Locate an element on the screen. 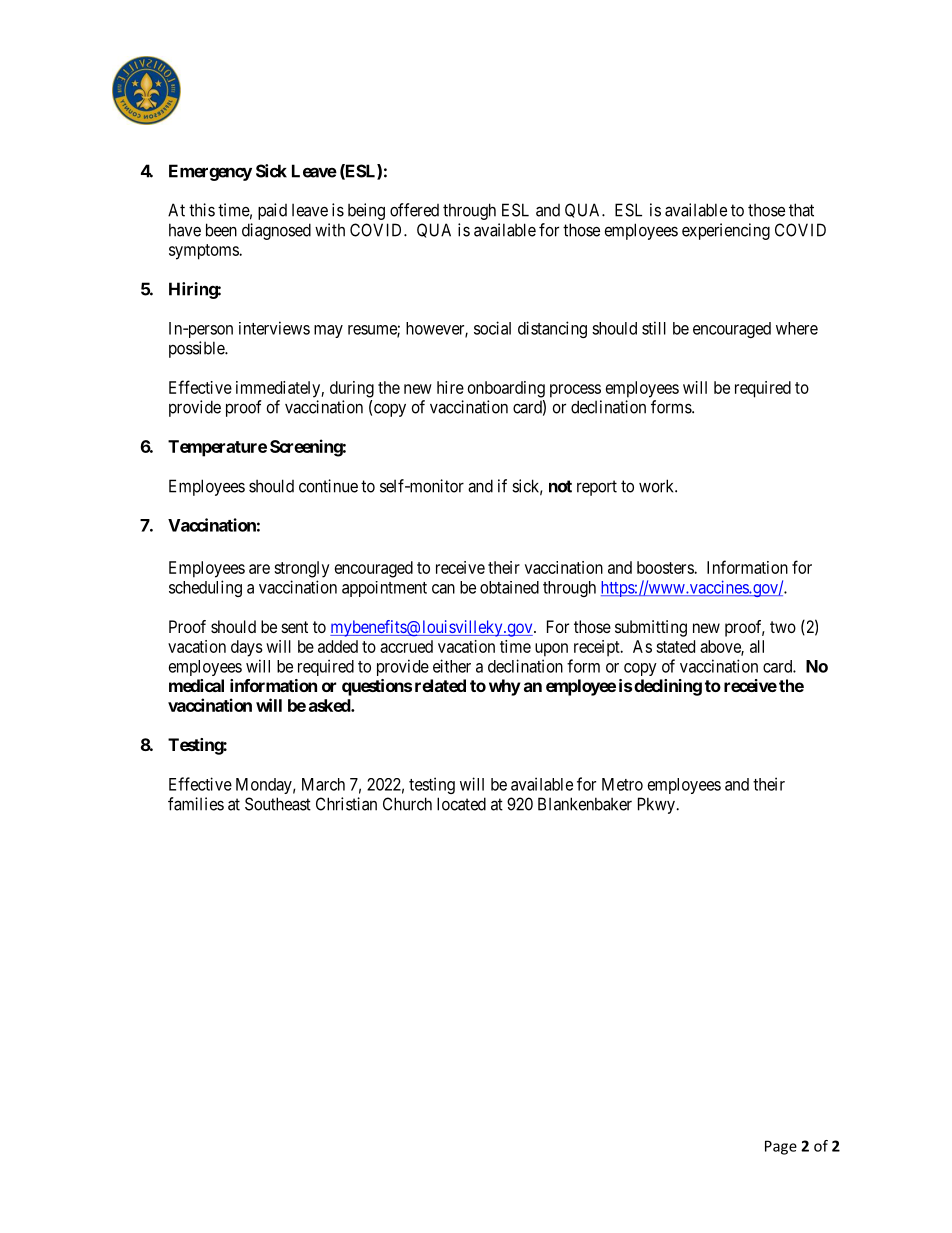 This screenshot has width=952, height=1233. Southeast is located at coordinates (278, 804).
